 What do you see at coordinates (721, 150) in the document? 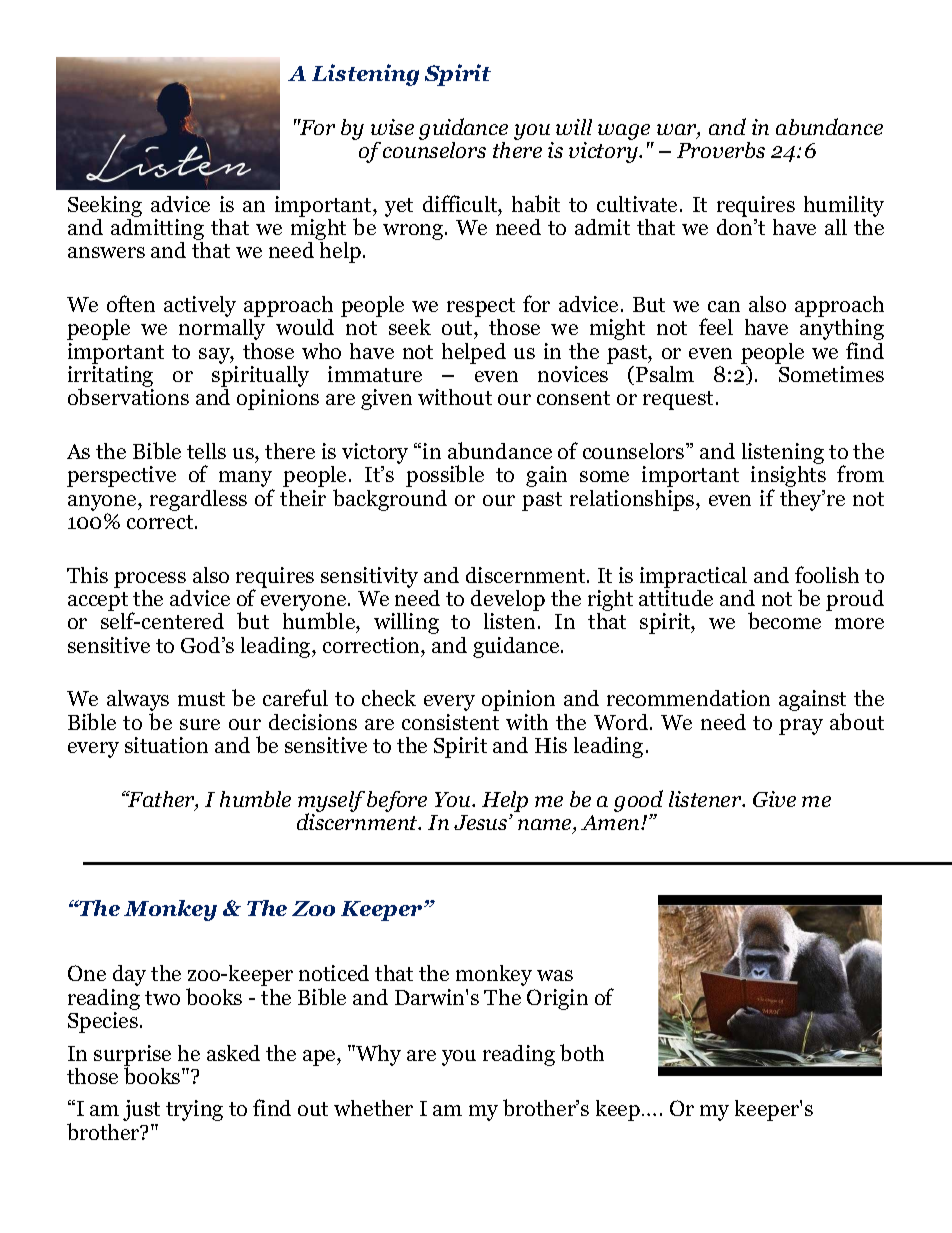
I see `Proverbs` at bounding box center [721, 150].
